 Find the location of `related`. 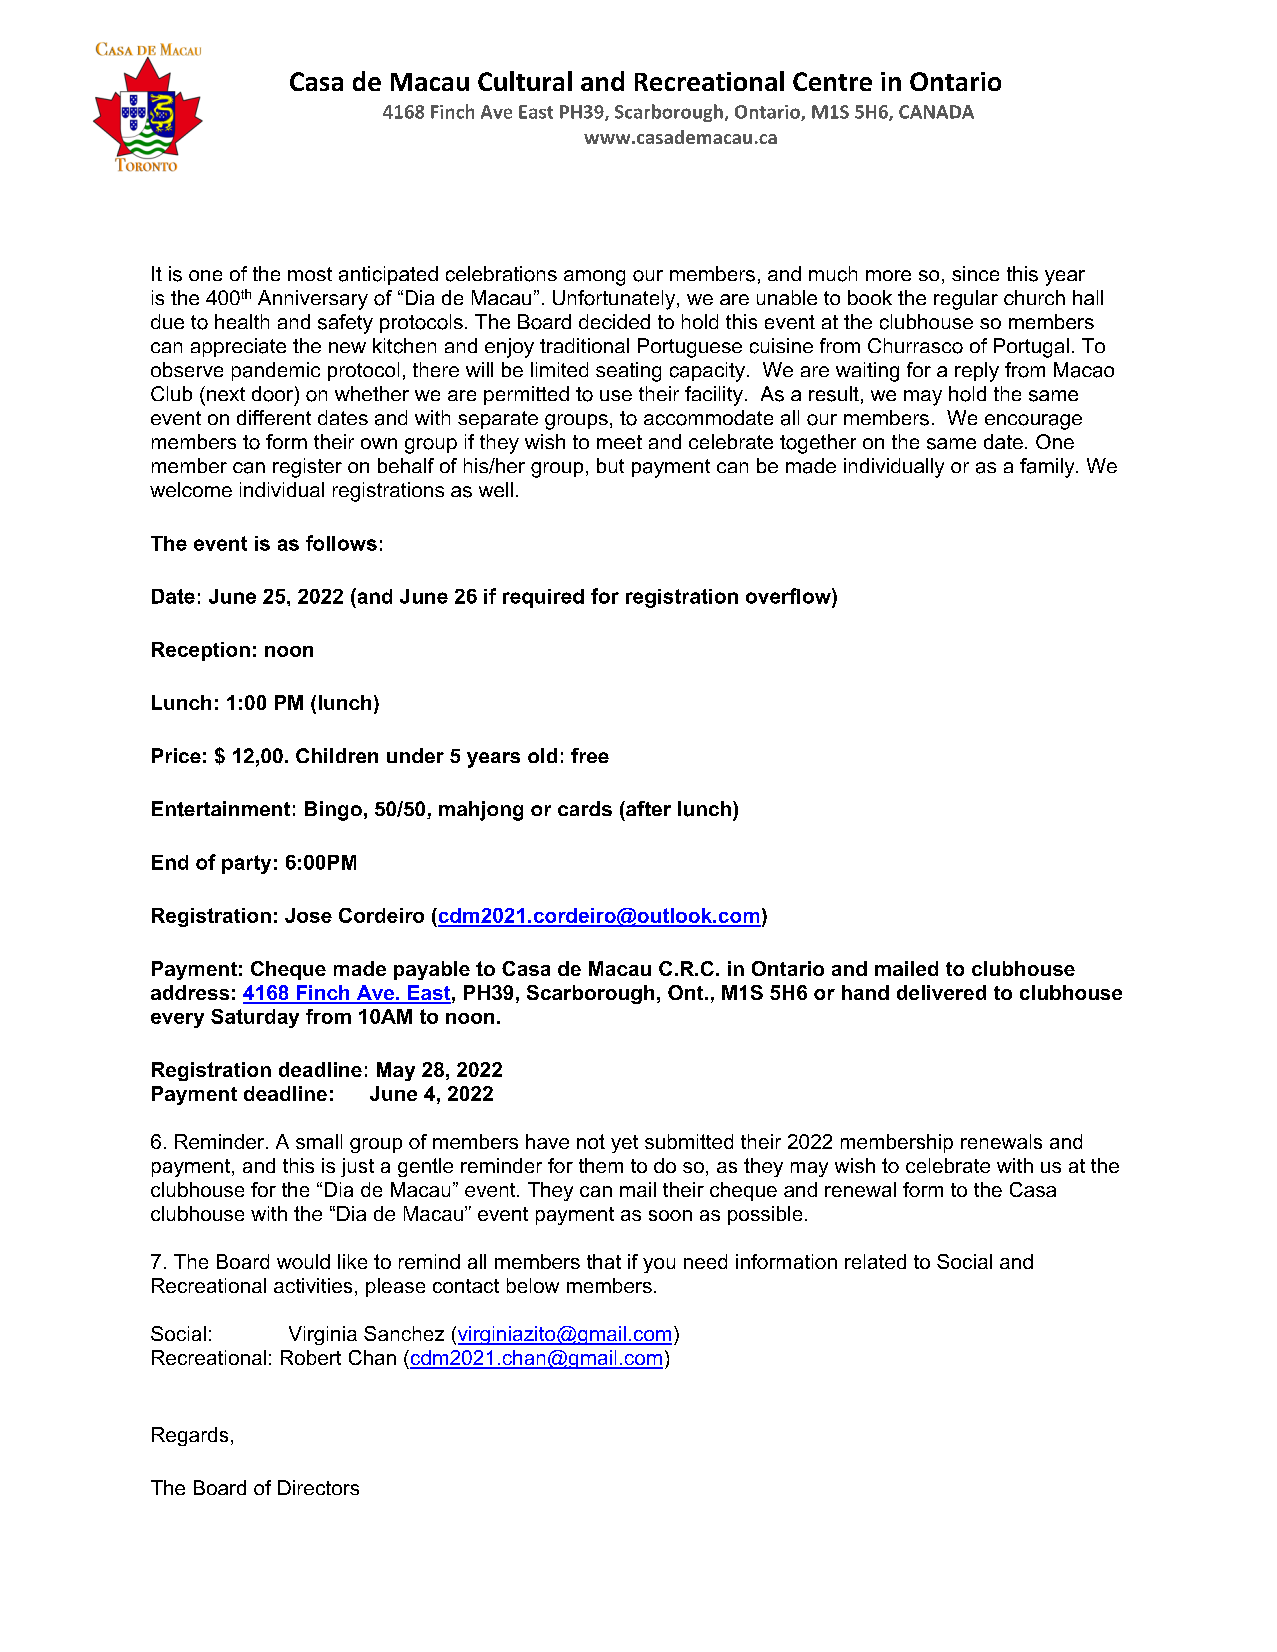

related is located at coordinates (875, 1261).
